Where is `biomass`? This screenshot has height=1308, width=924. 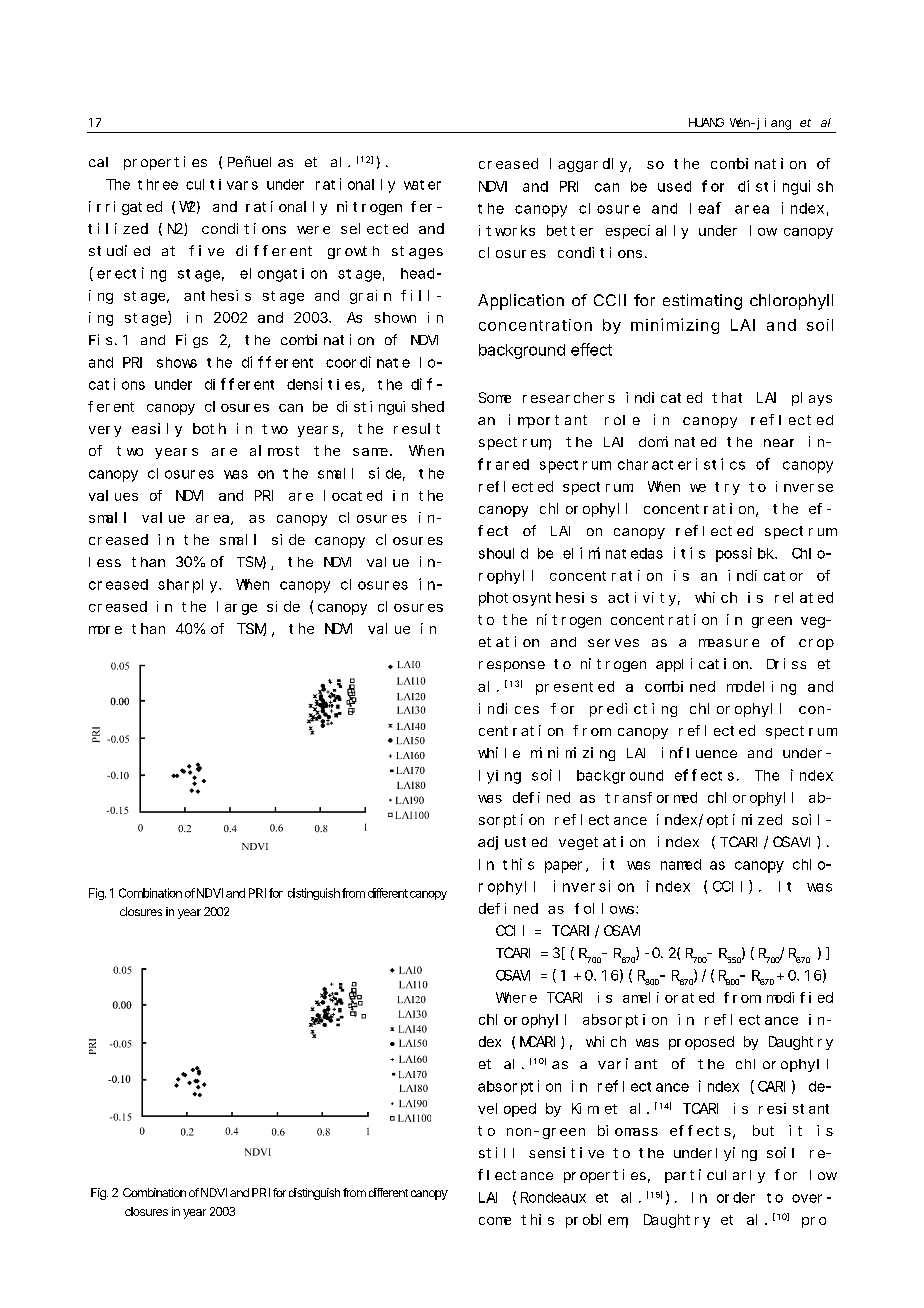
biomass is located at coordinates (628, 1130).
